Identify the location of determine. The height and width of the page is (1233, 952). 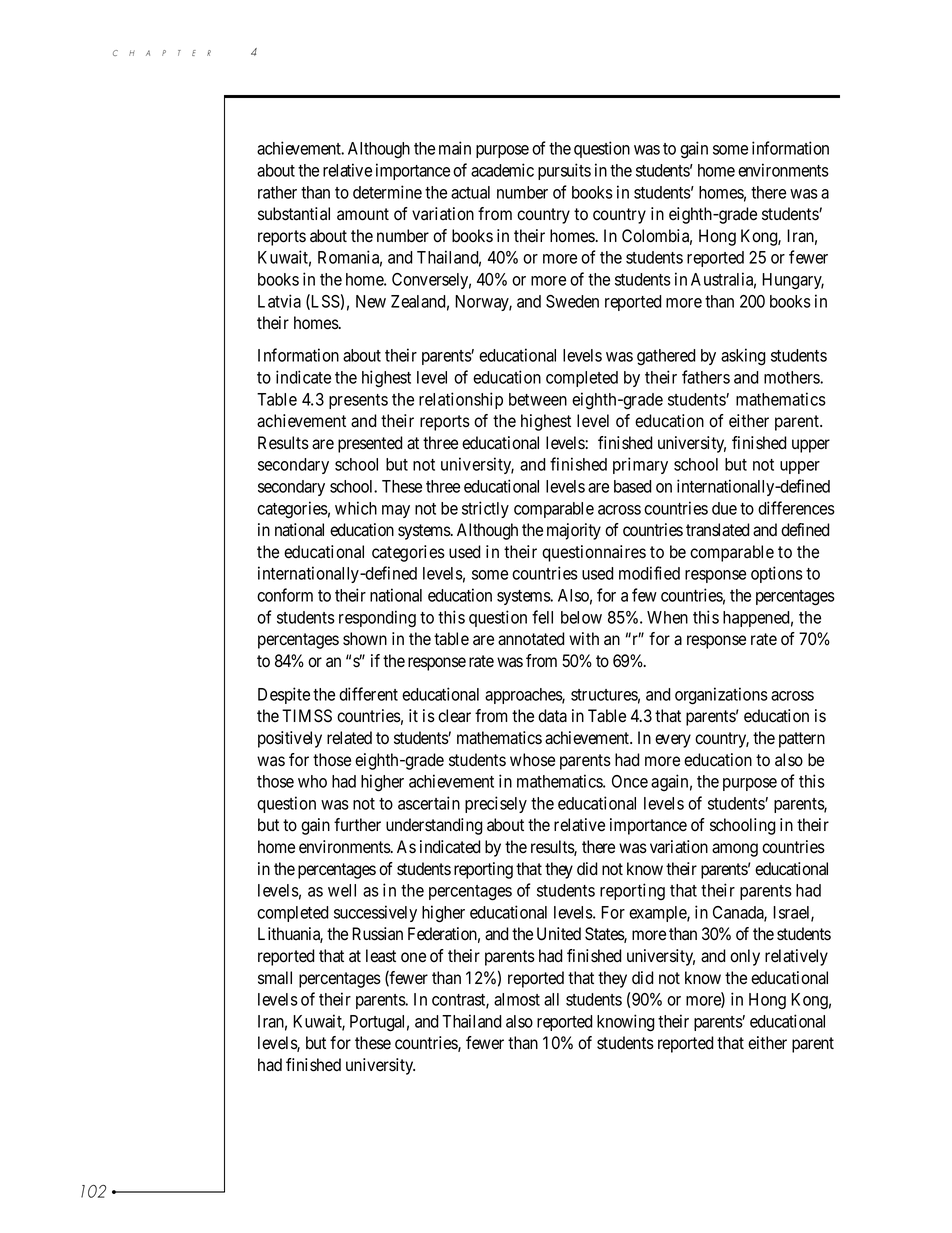
(387, 192).
